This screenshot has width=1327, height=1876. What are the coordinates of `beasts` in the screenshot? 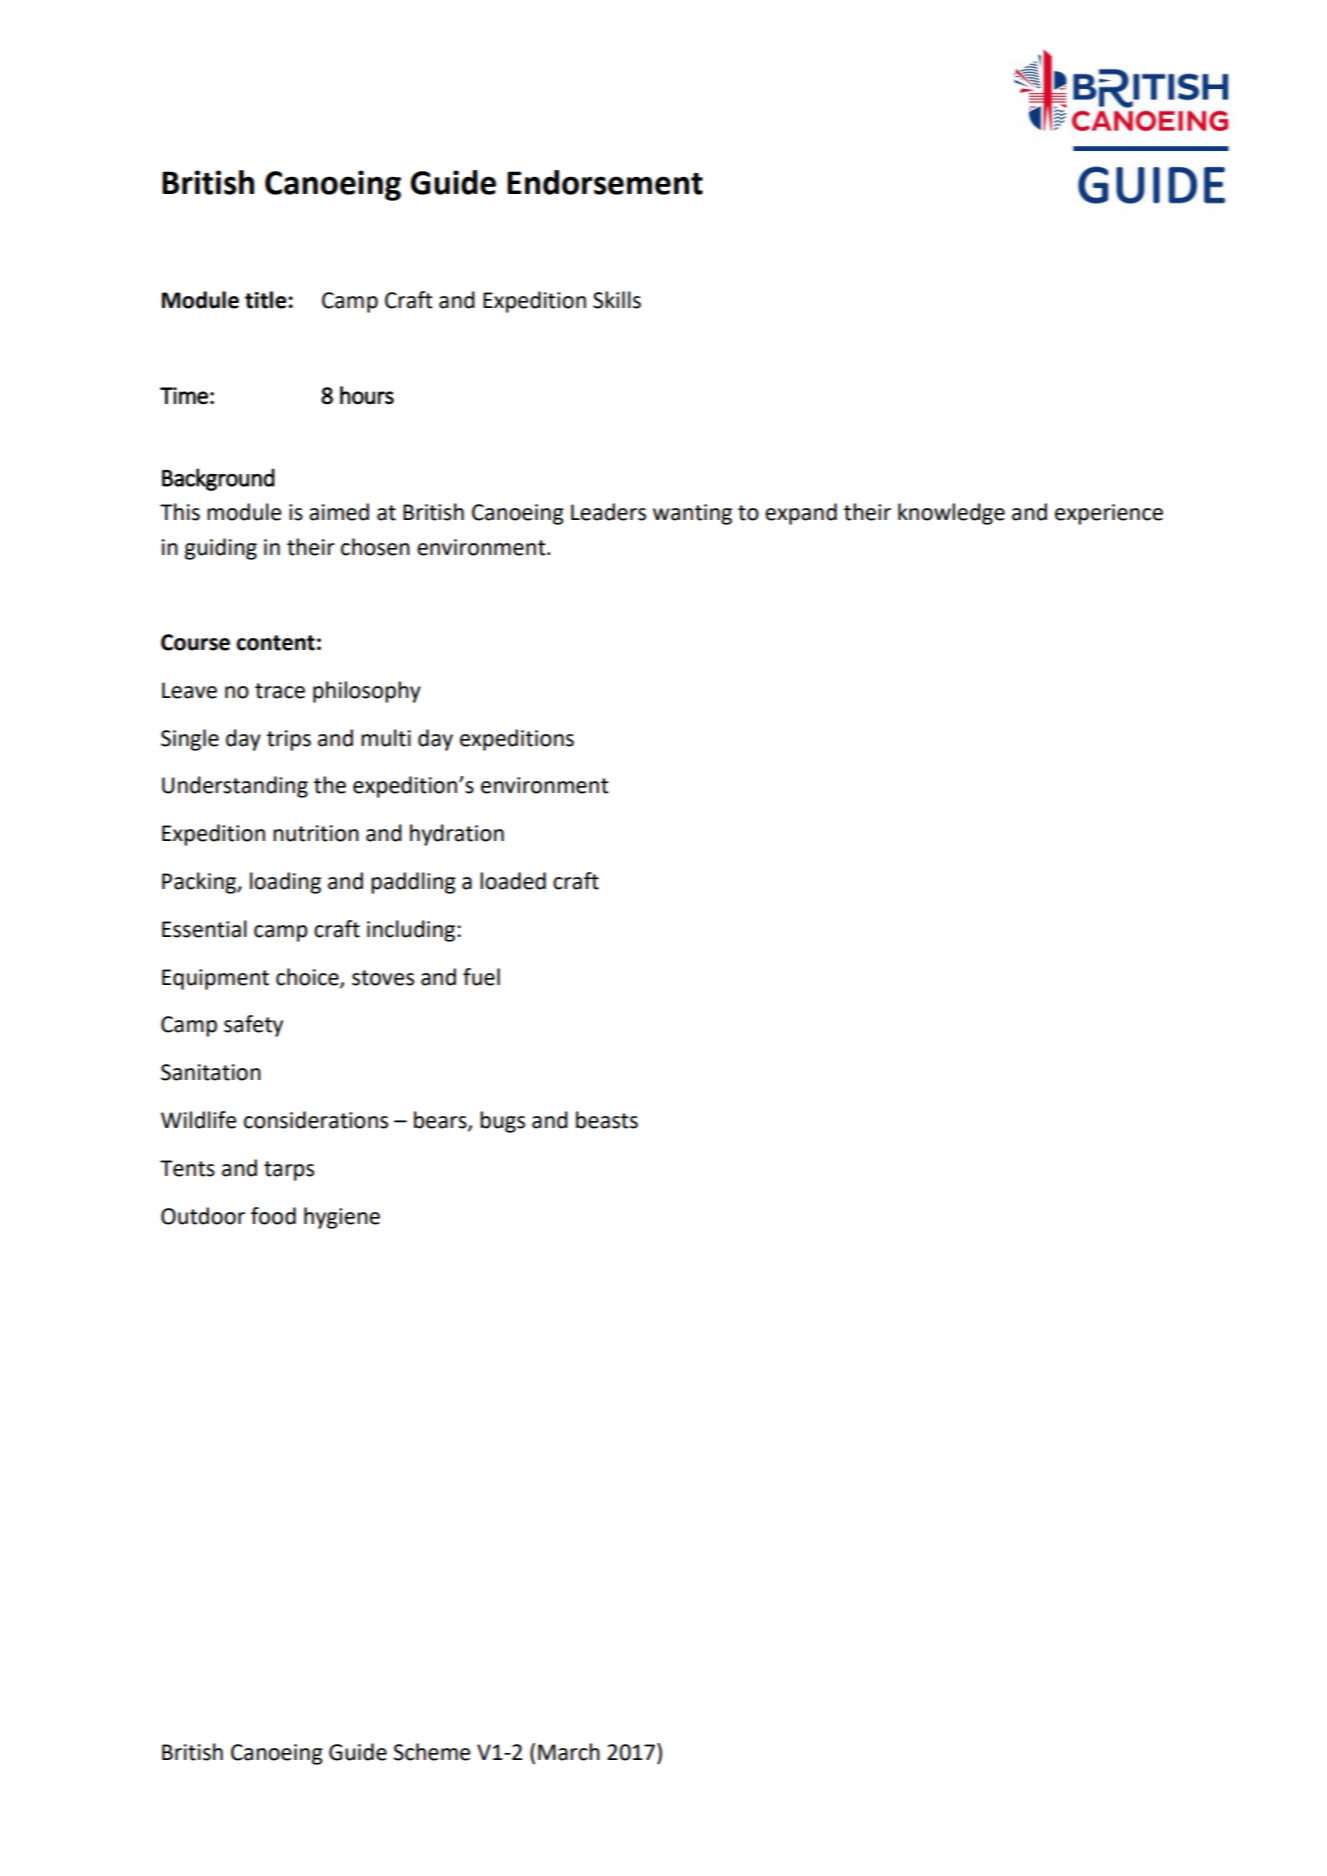 It's located at (607, 1120).
